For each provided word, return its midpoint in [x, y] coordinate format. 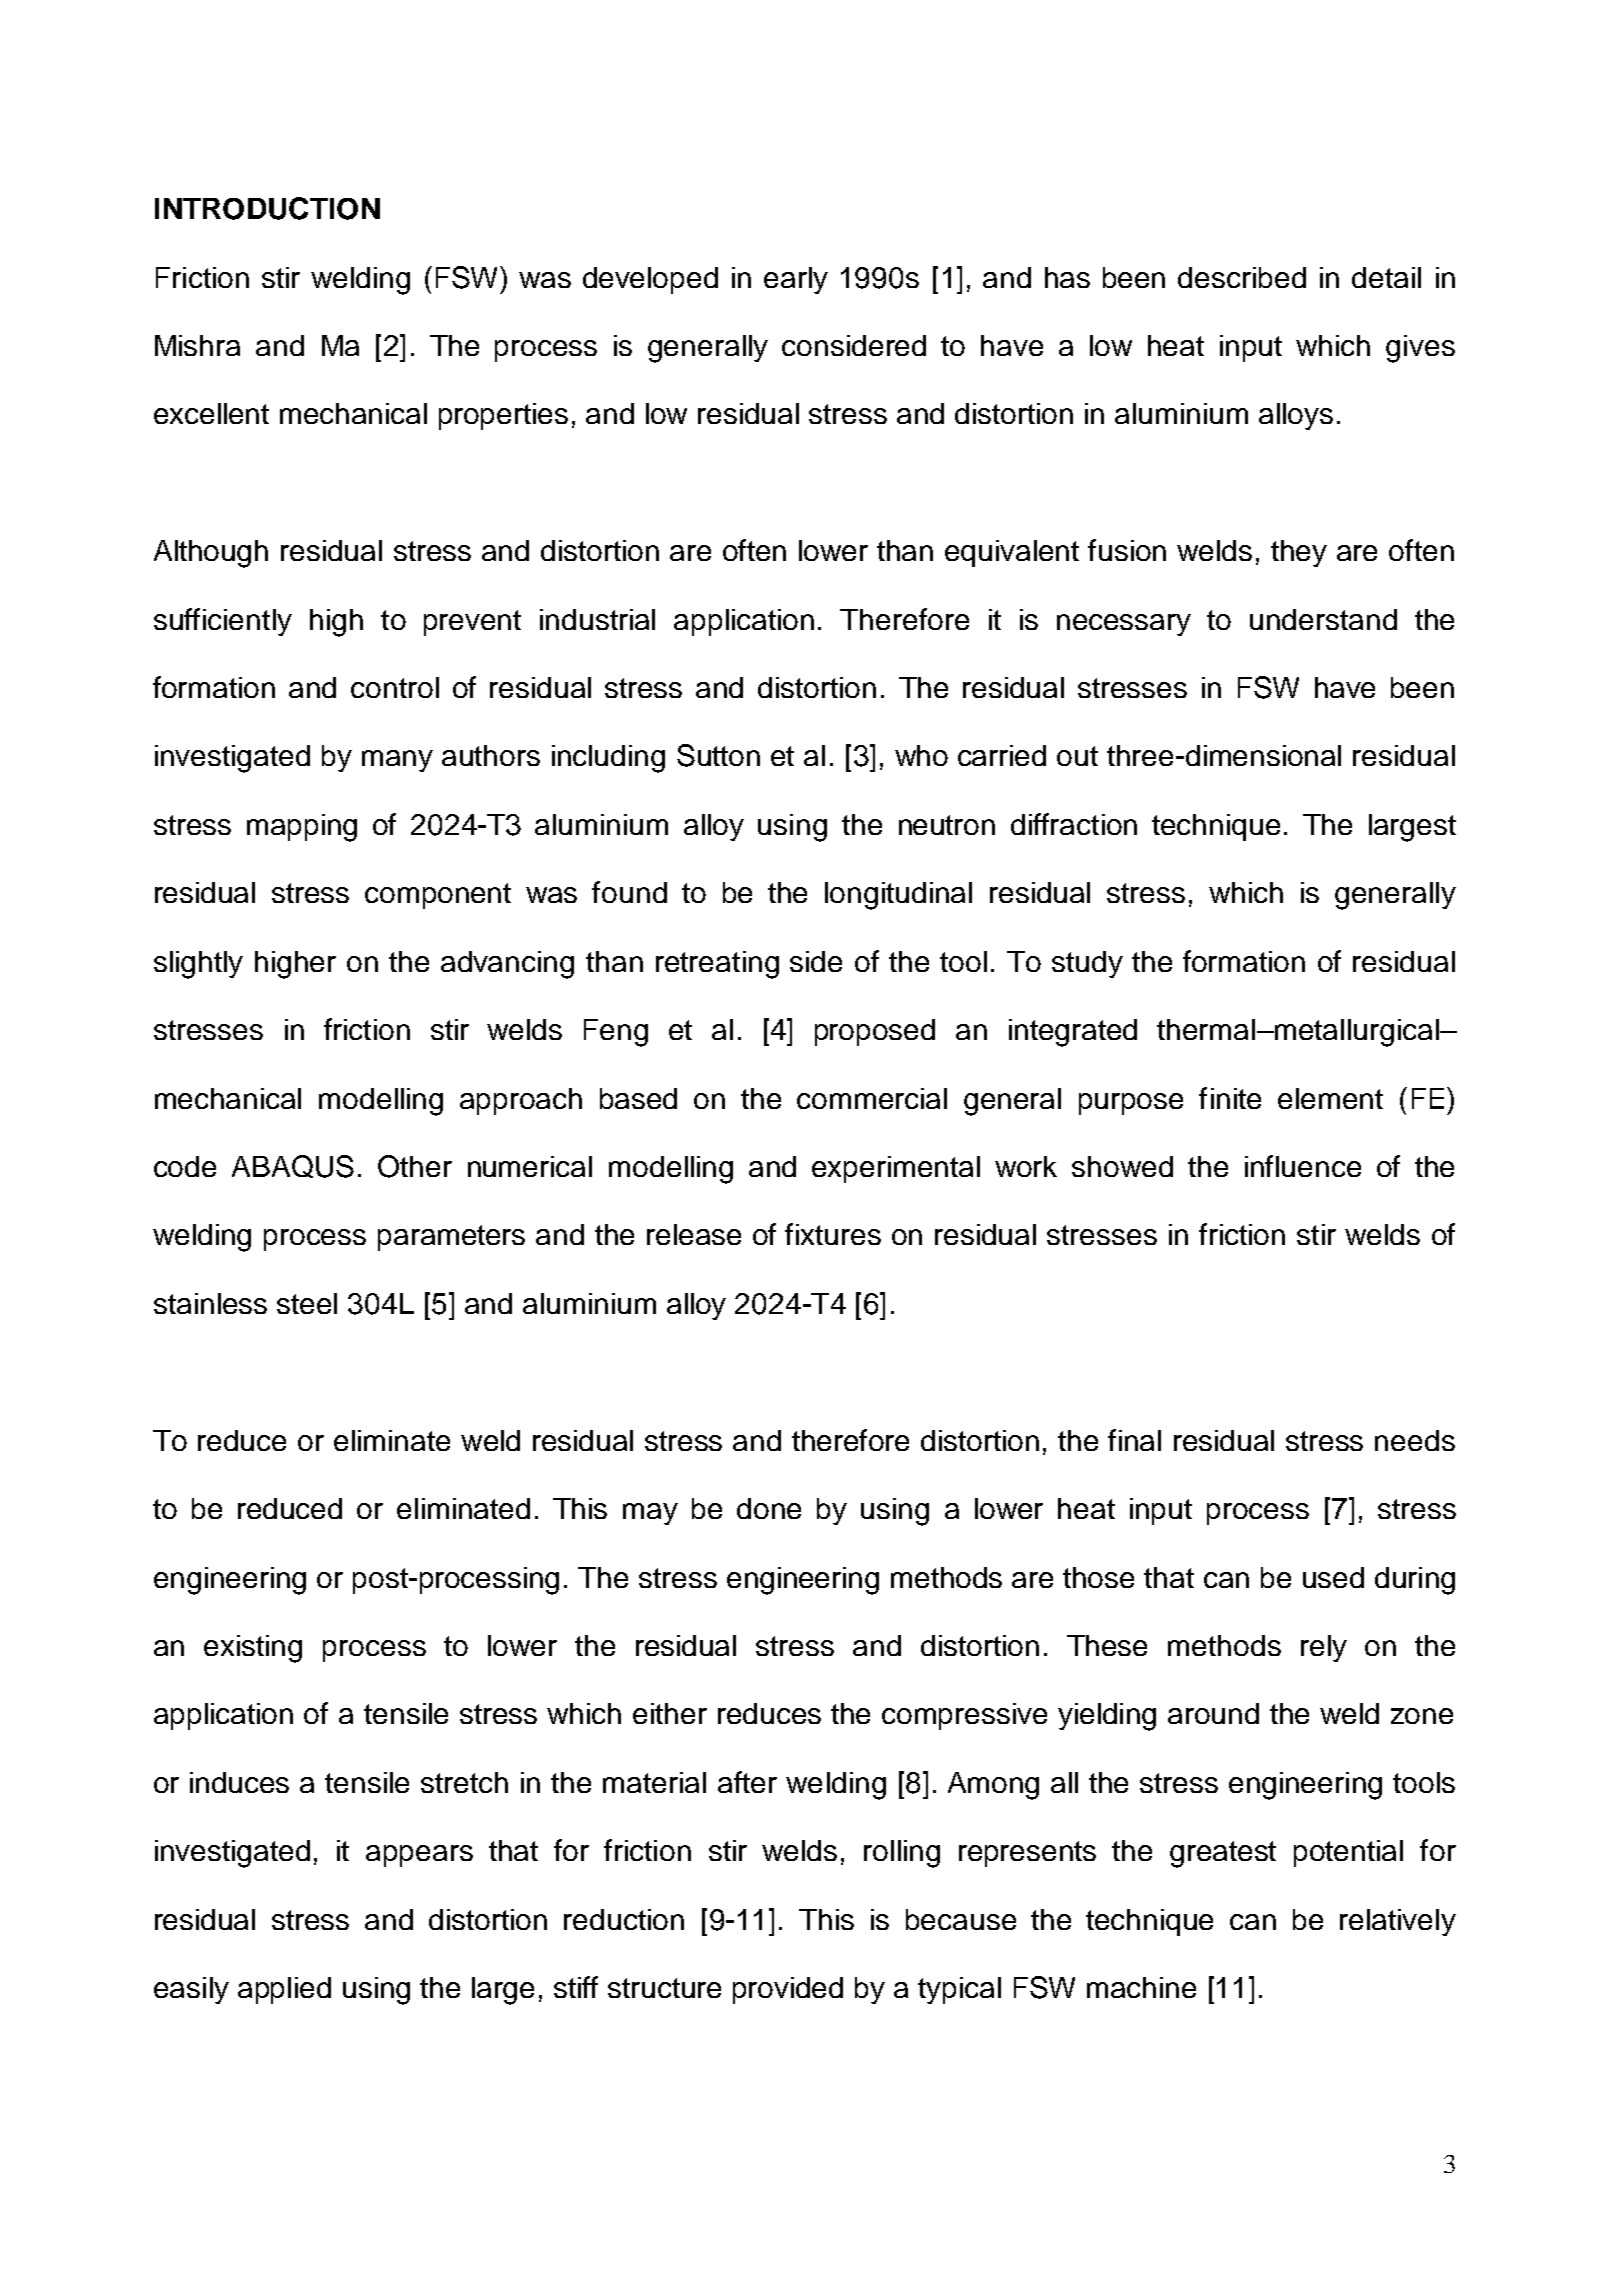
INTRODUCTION [267, 208]
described [1242, 277]
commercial [872, 1098]
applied [284, 1990]
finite [1230, 1098]
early [796, 280]
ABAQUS [293, 1166]
